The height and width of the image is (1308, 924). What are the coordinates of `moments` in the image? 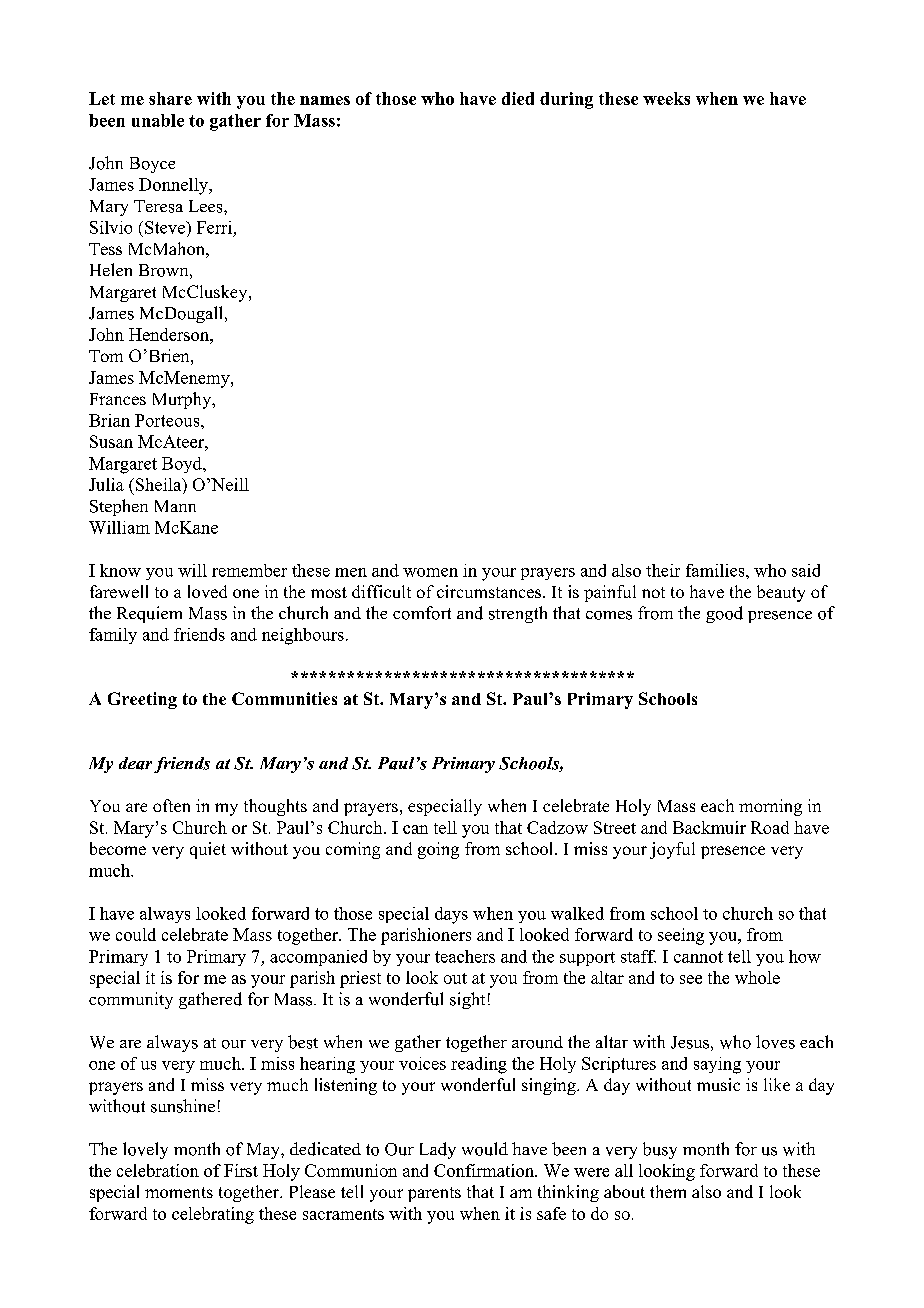 It's located at (179, 1192).
